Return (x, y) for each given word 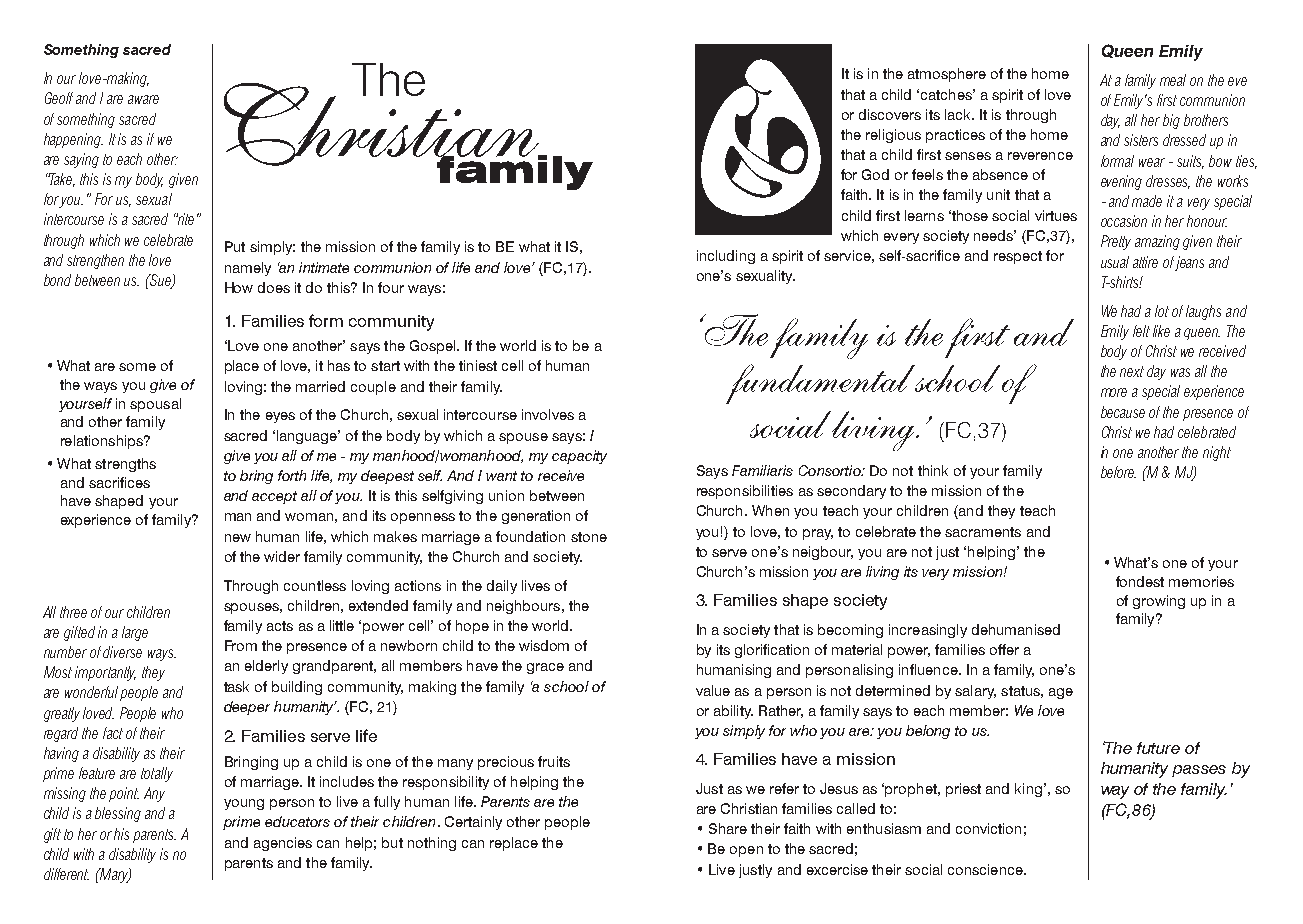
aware (143, 99)
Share (728, 828)
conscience (986, 869)
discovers (890, 114)
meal (1173, 80)
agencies (283, 844)
